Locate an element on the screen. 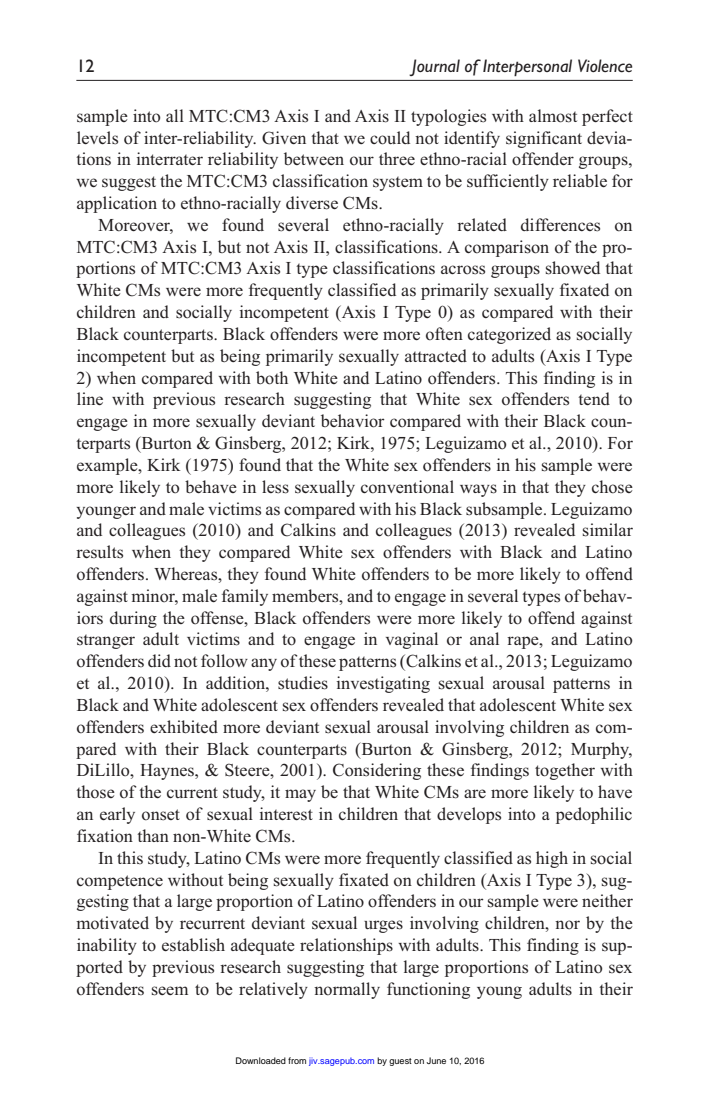 Image resolution: width=720 pixels, height=1113 pixels. exhibited is located at coordinates (184, 726).
